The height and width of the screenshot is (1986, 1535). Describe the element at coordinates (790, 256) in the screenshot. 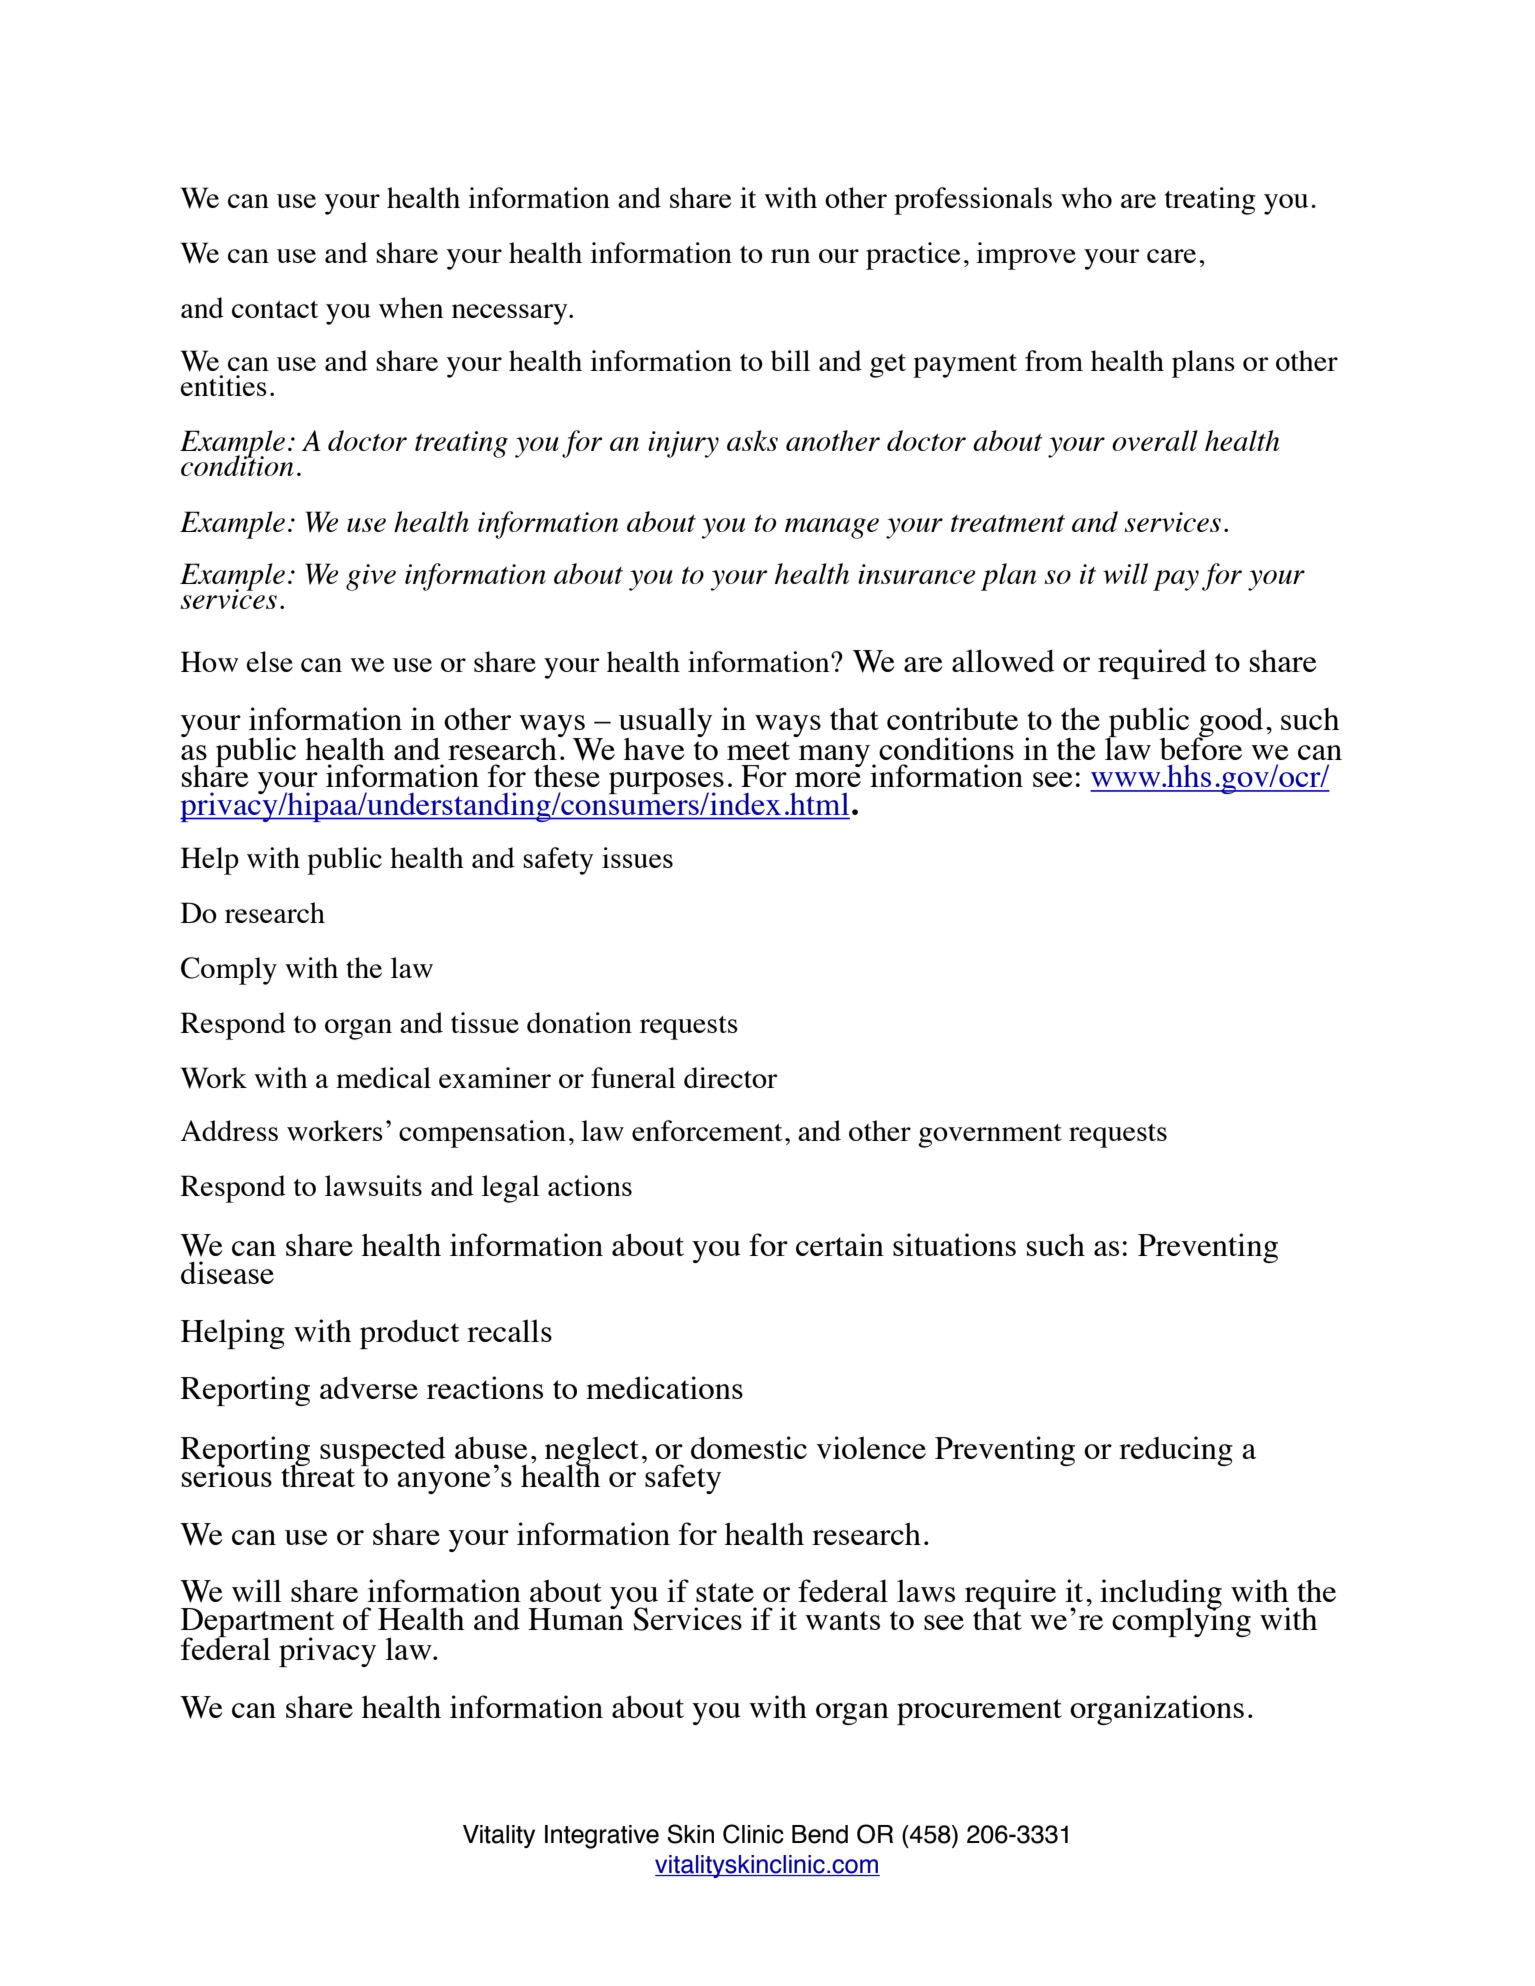

I see `run` at that location.
